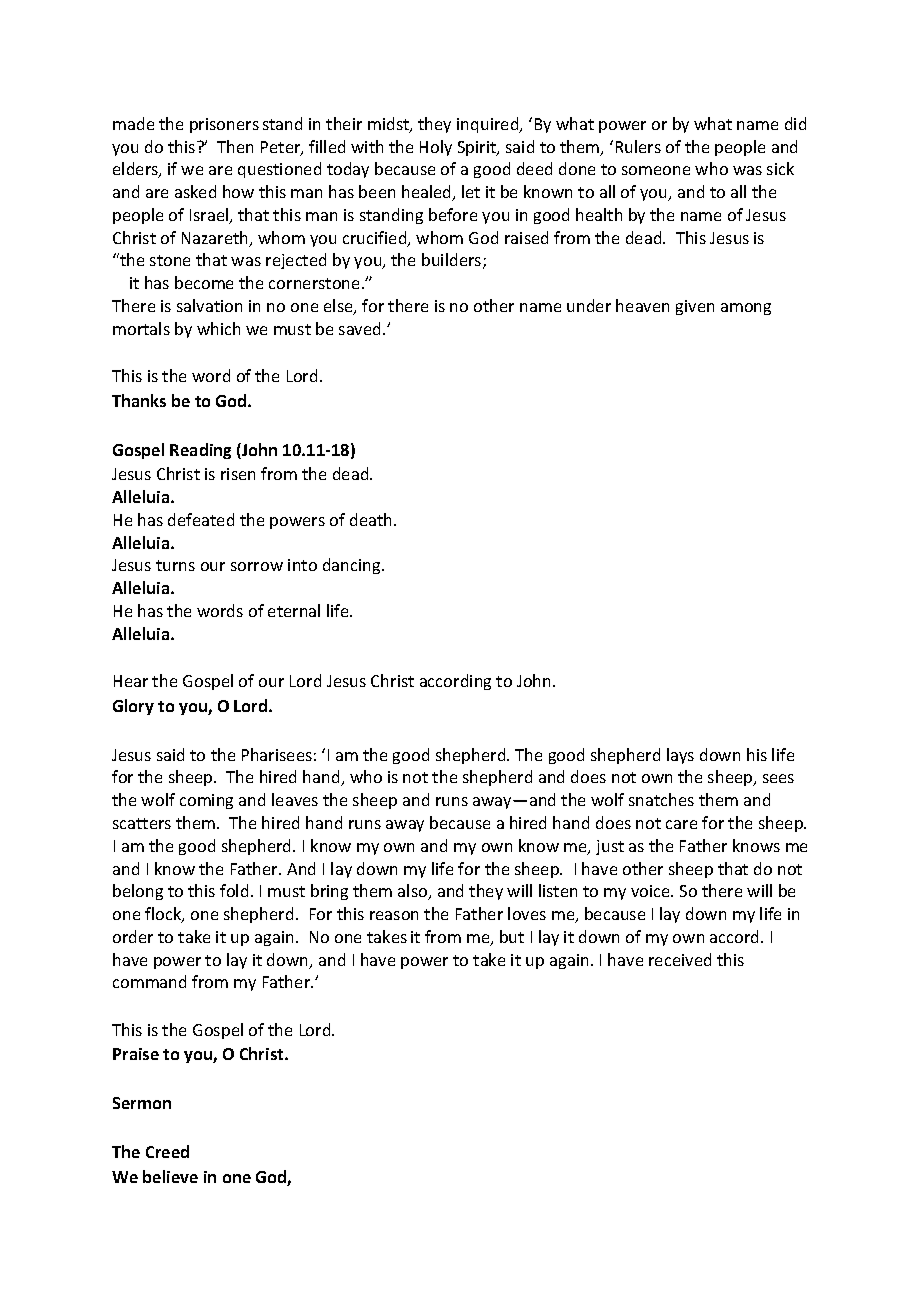  I want to click on coming, so click(206, 801).
